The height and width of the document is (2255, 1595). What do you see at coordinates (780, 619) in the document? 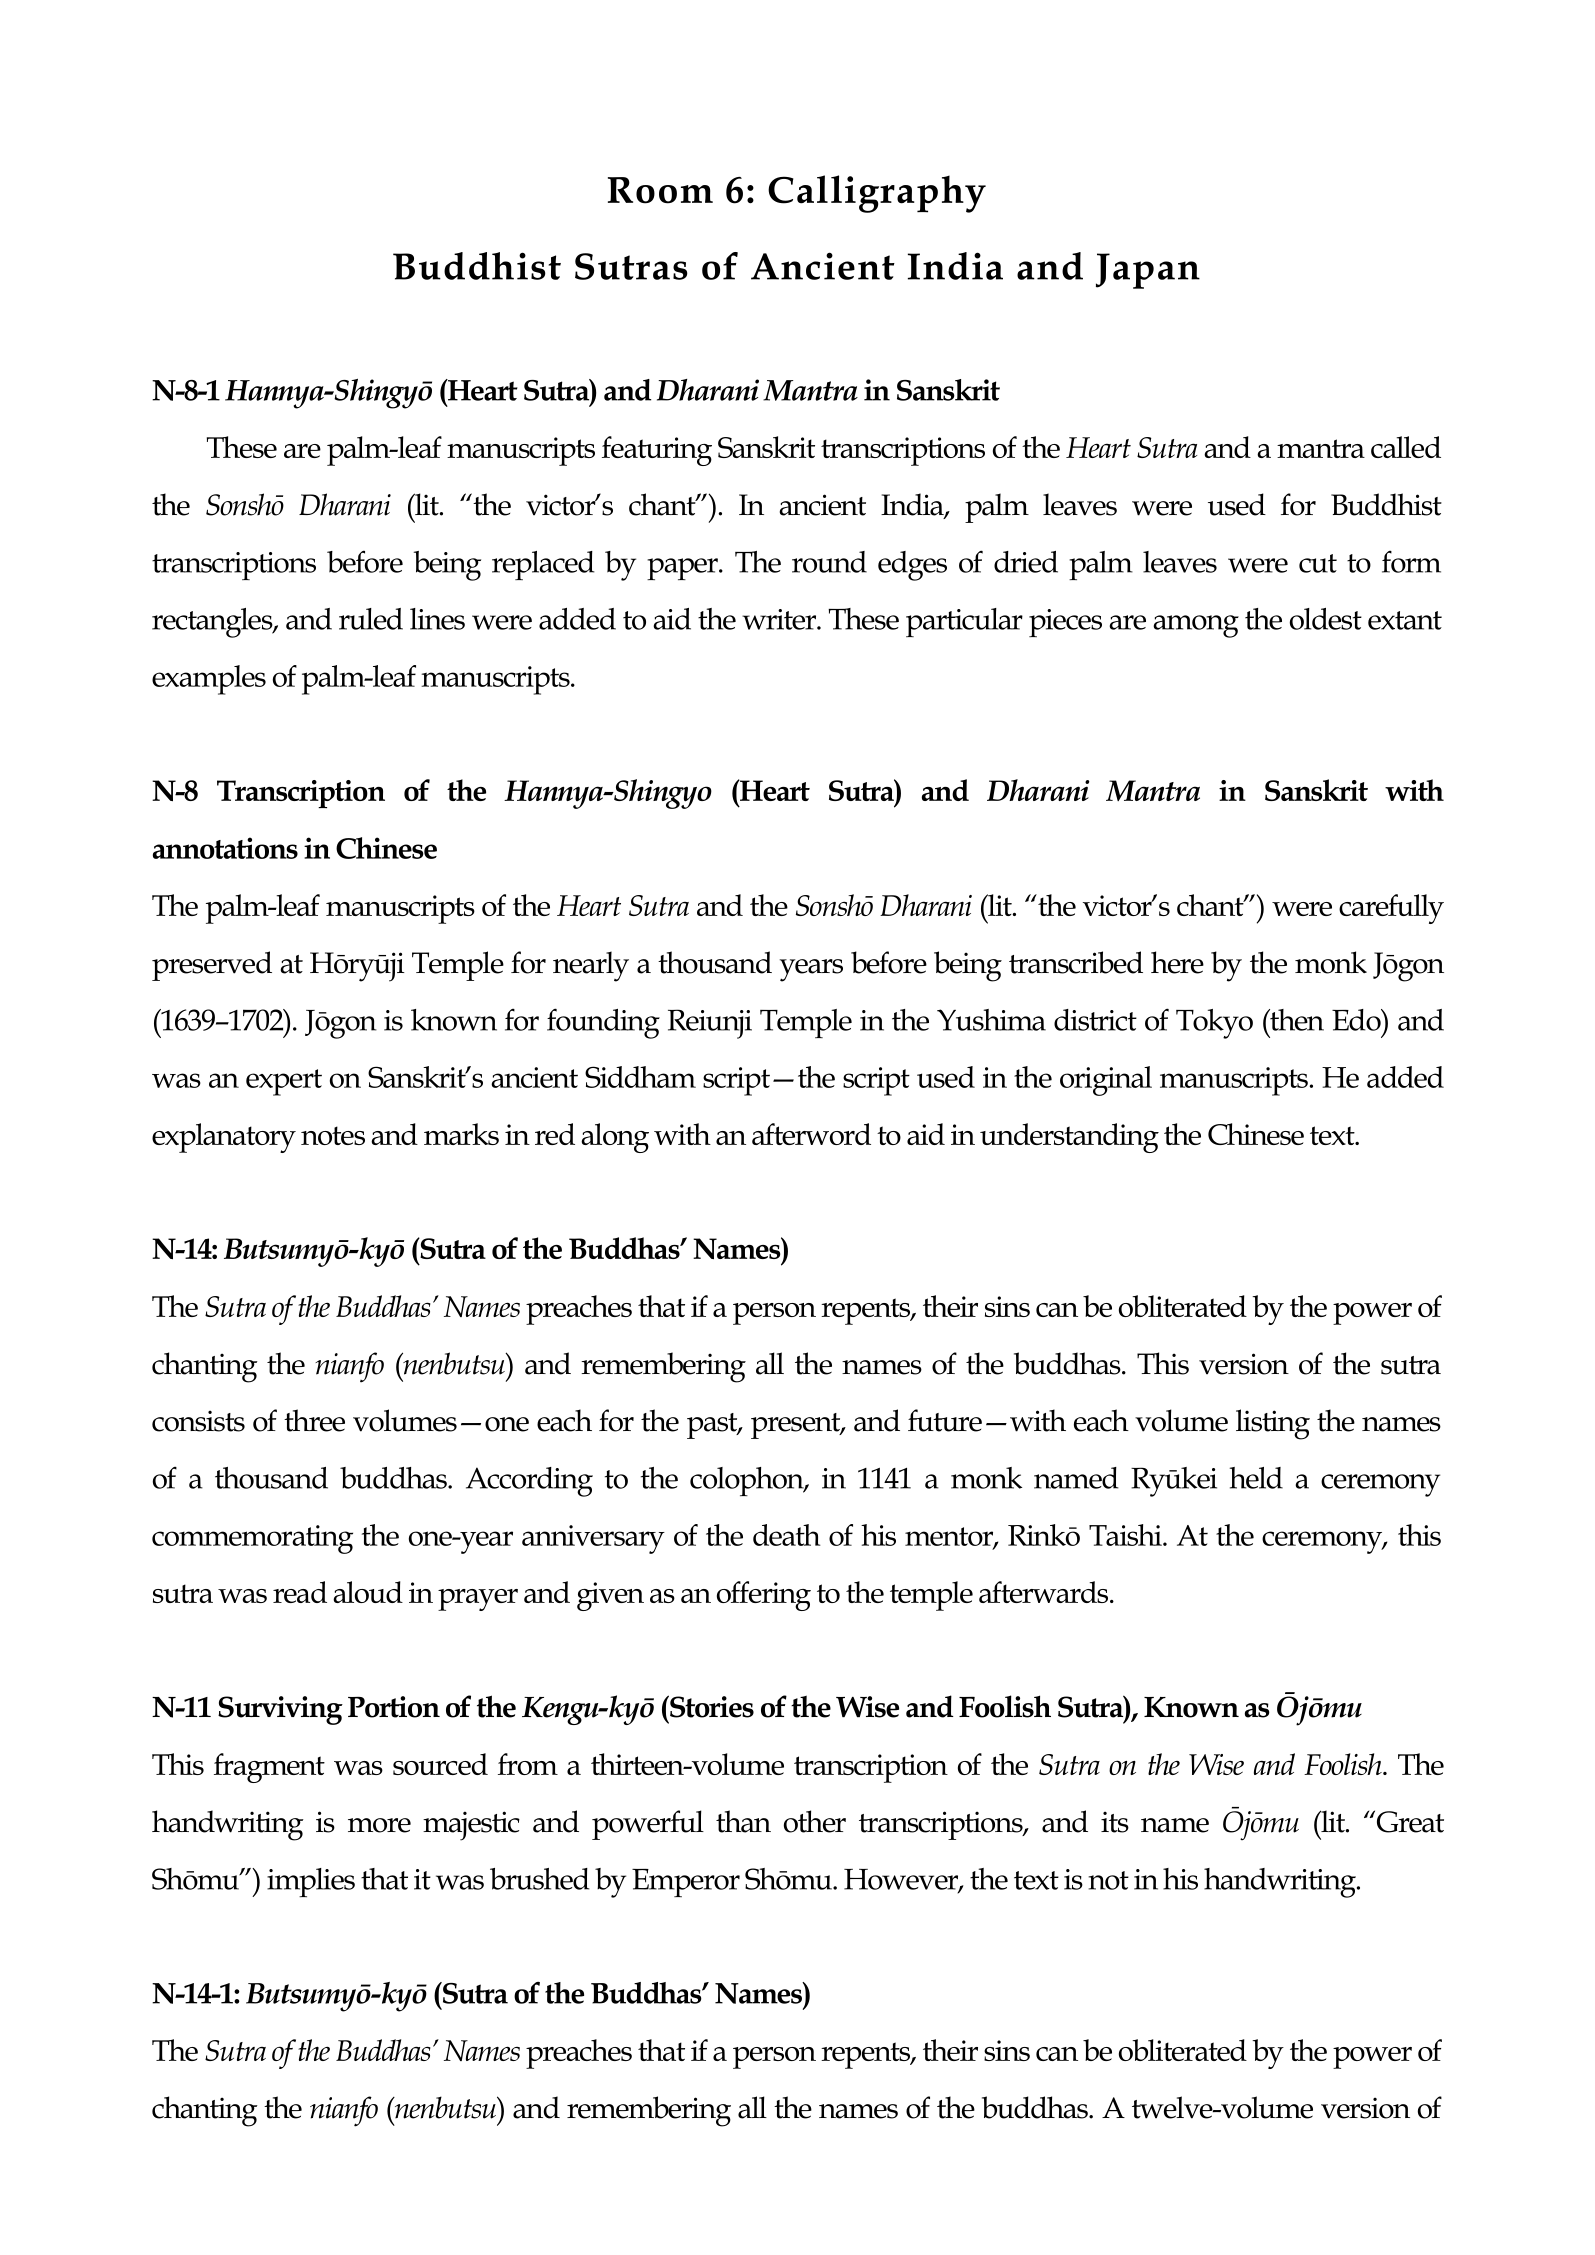
I see `writer` at bounding box center [780, 619].
